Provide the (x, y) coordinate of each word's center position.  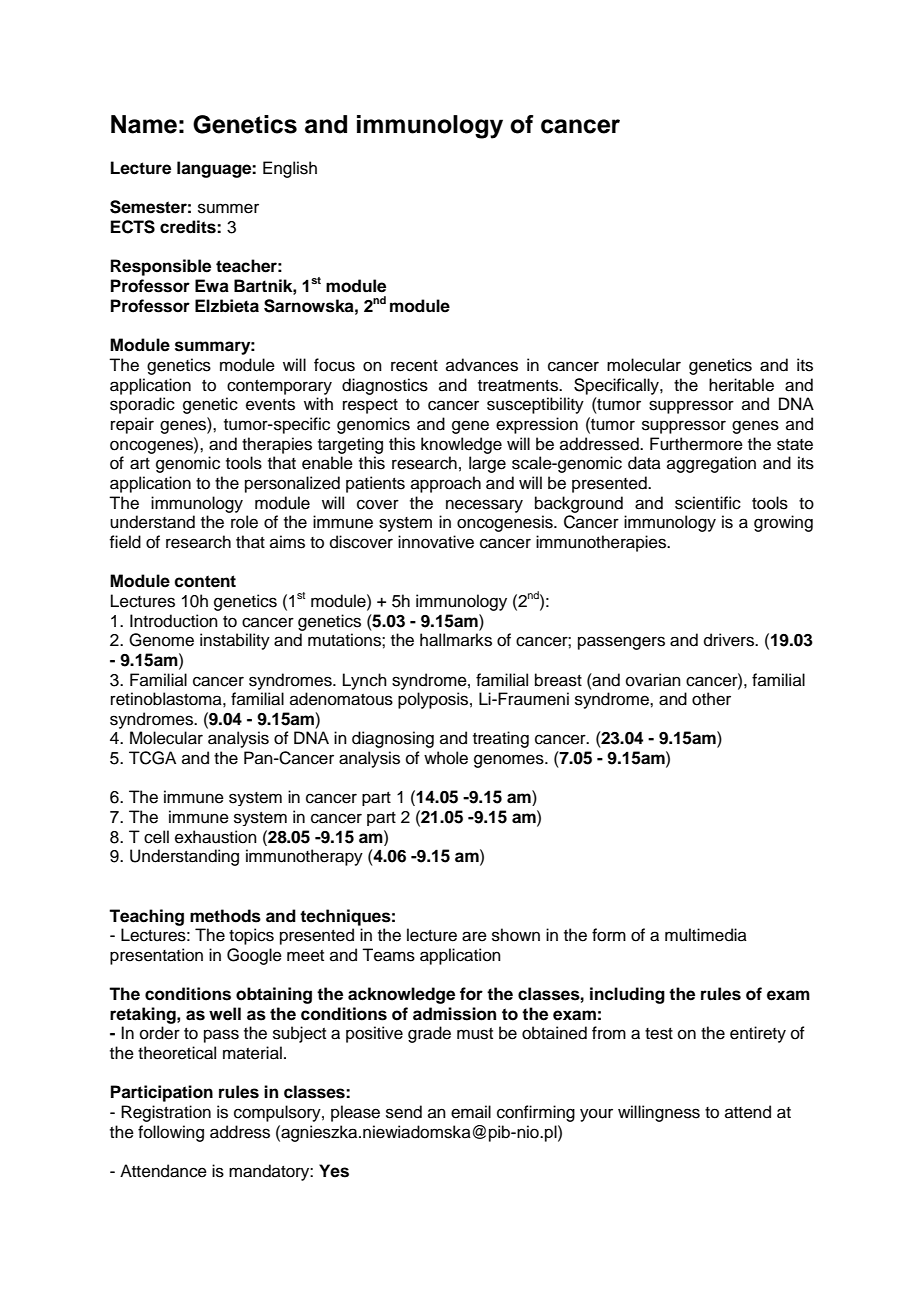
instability (235, 641)
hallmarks (456, 640)
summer (228, 208)
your (596, 1115)
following (171, 1133)
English (290, 169)
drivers (730, 640)
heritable (741, 385)
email (471, 1112)
